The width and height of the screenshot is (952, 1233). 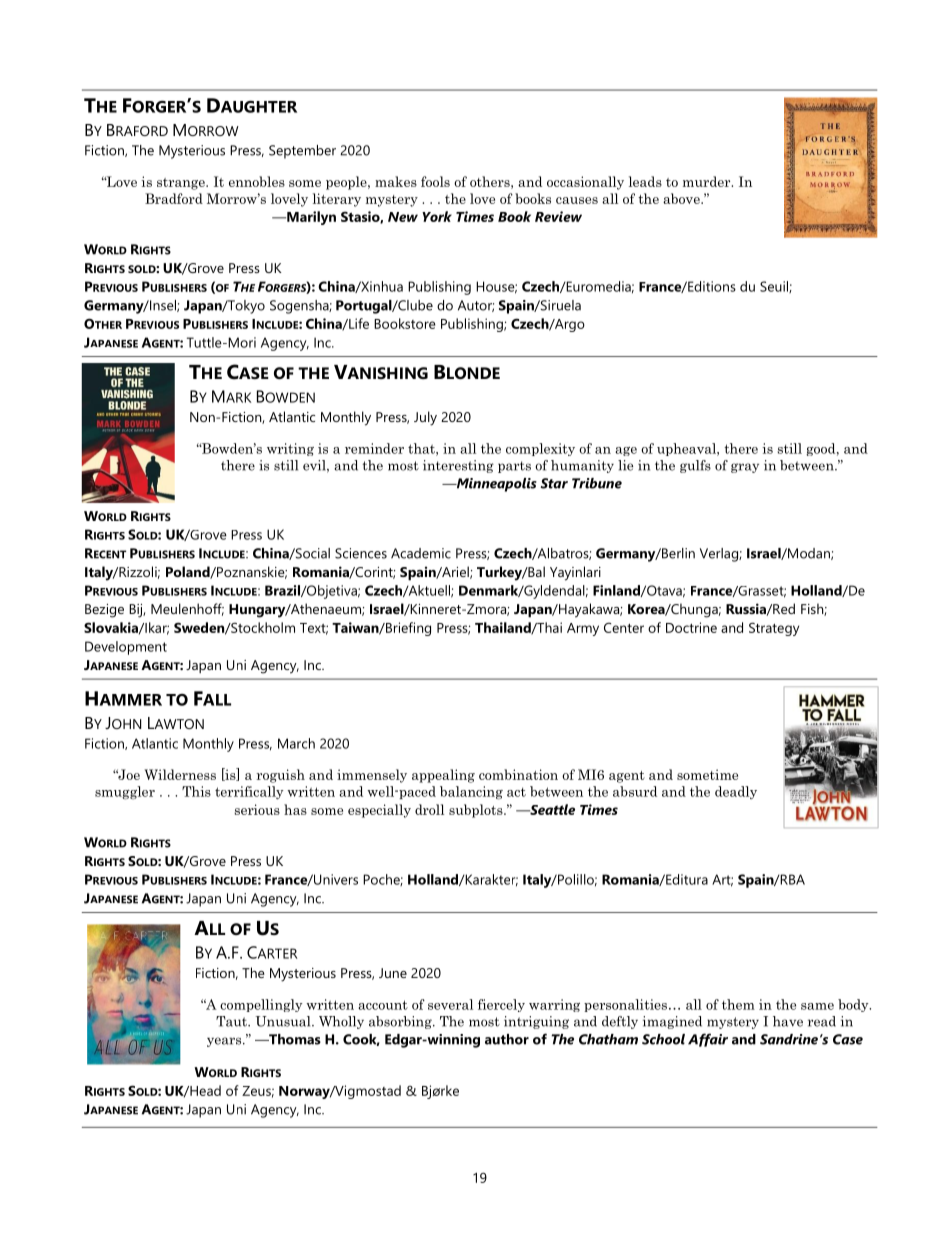 I want to click on fiercely, so click(x=501, y=1005).
